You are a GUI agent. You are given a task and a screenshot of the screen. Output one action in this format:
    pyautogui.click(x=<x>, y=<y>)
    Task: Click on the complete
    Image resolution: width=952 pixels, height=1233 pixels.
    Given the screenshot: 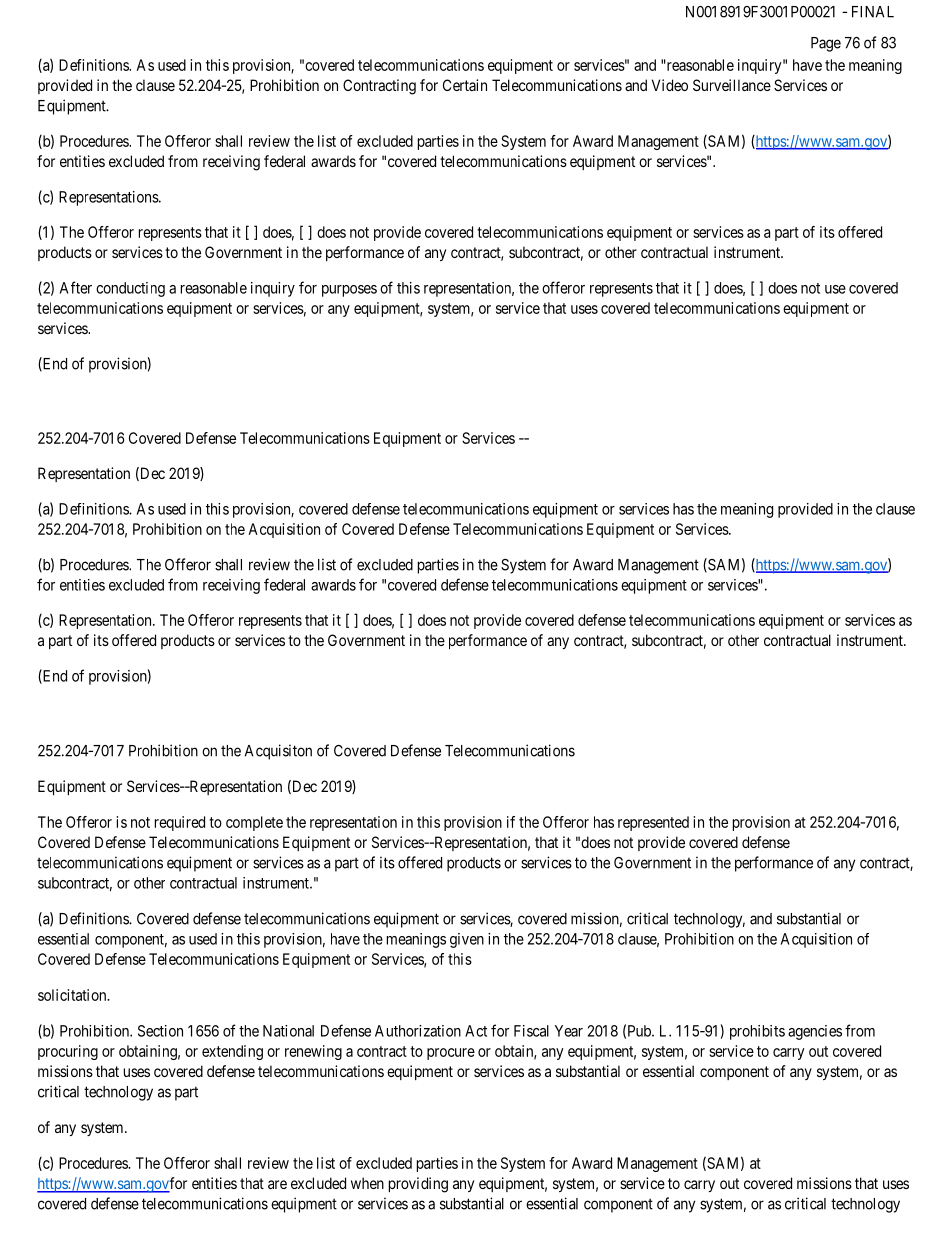 What is the action you would take?
    pyautogui.click(x=254, y=823)
